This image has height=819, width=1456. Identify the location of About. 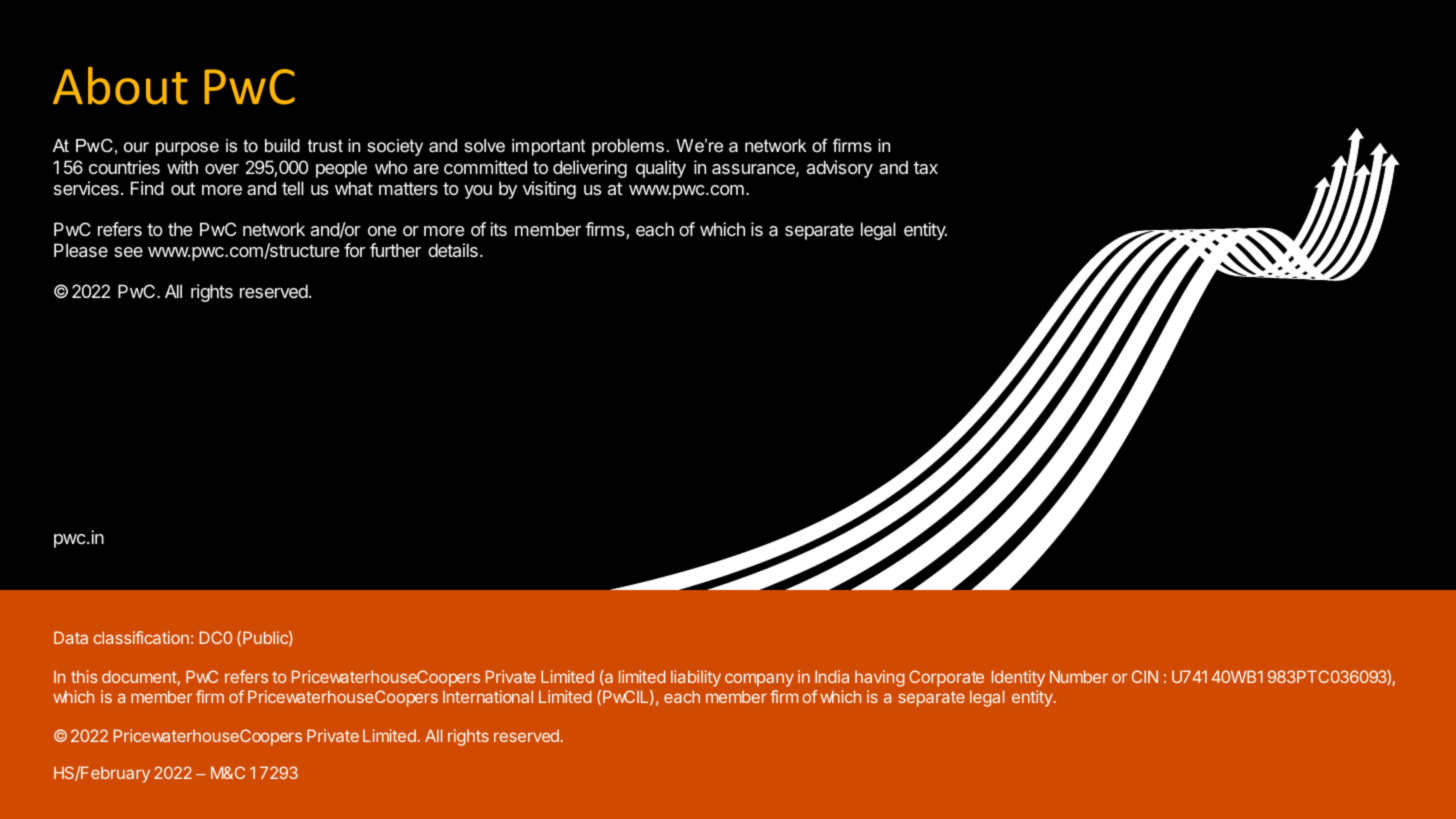
(120, 86).
